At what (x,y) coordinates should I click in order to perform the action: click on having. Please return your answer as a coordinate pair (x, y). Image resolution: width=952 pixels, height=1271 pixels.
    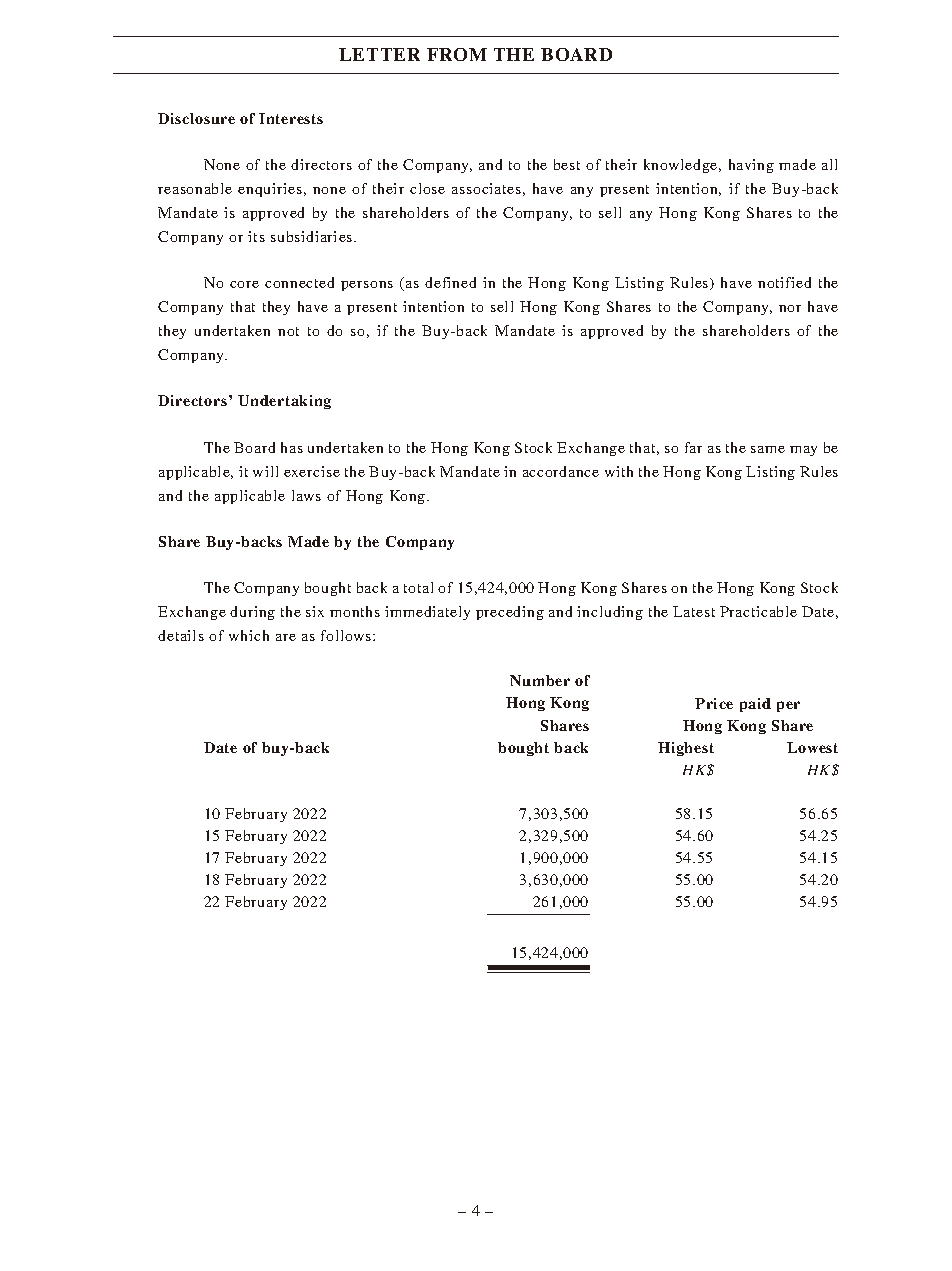
    Looking at the image, I should click on (751, 166).
